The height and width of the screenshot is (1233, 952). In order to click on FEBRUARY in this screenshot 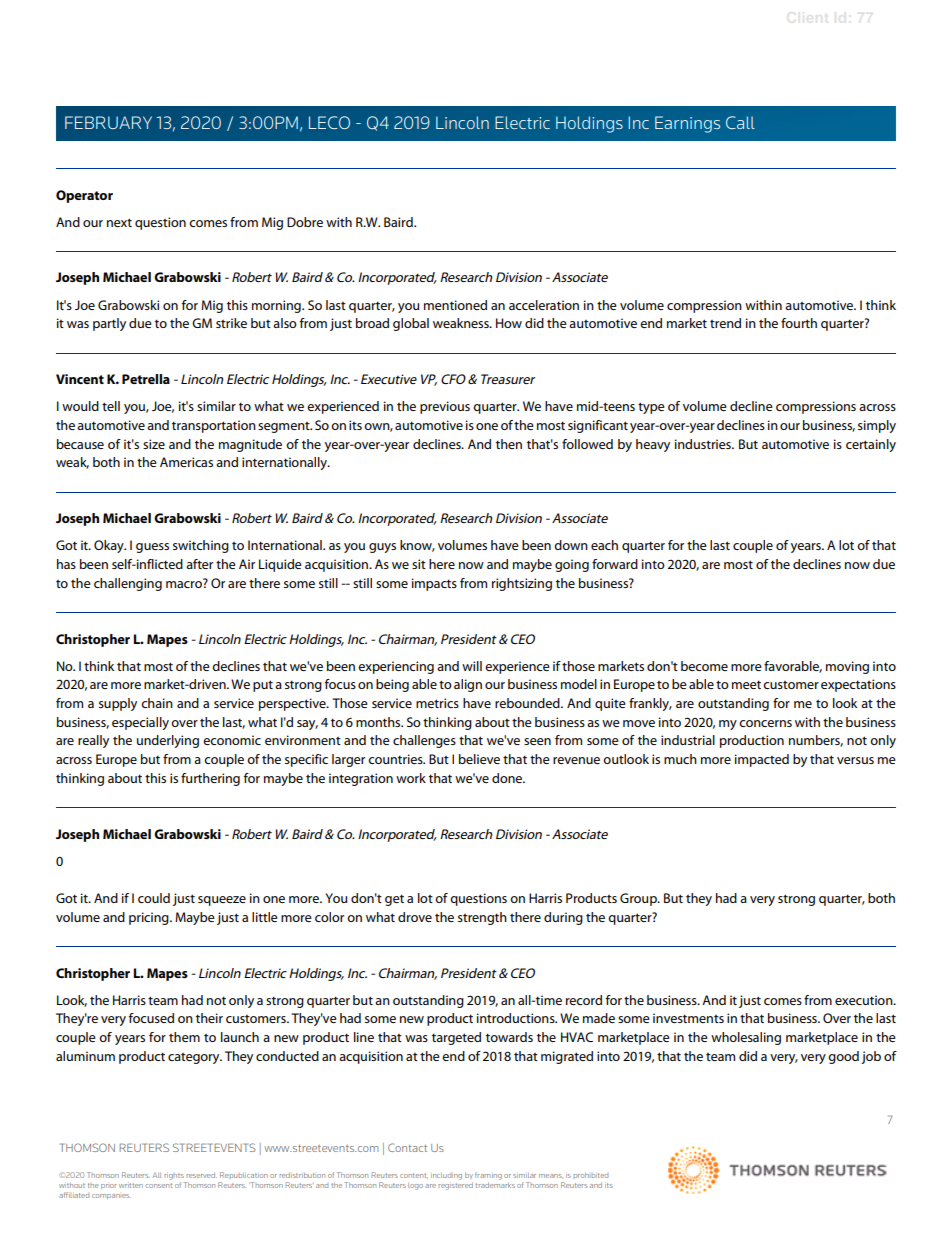, I will do `click(108, 122)`.
